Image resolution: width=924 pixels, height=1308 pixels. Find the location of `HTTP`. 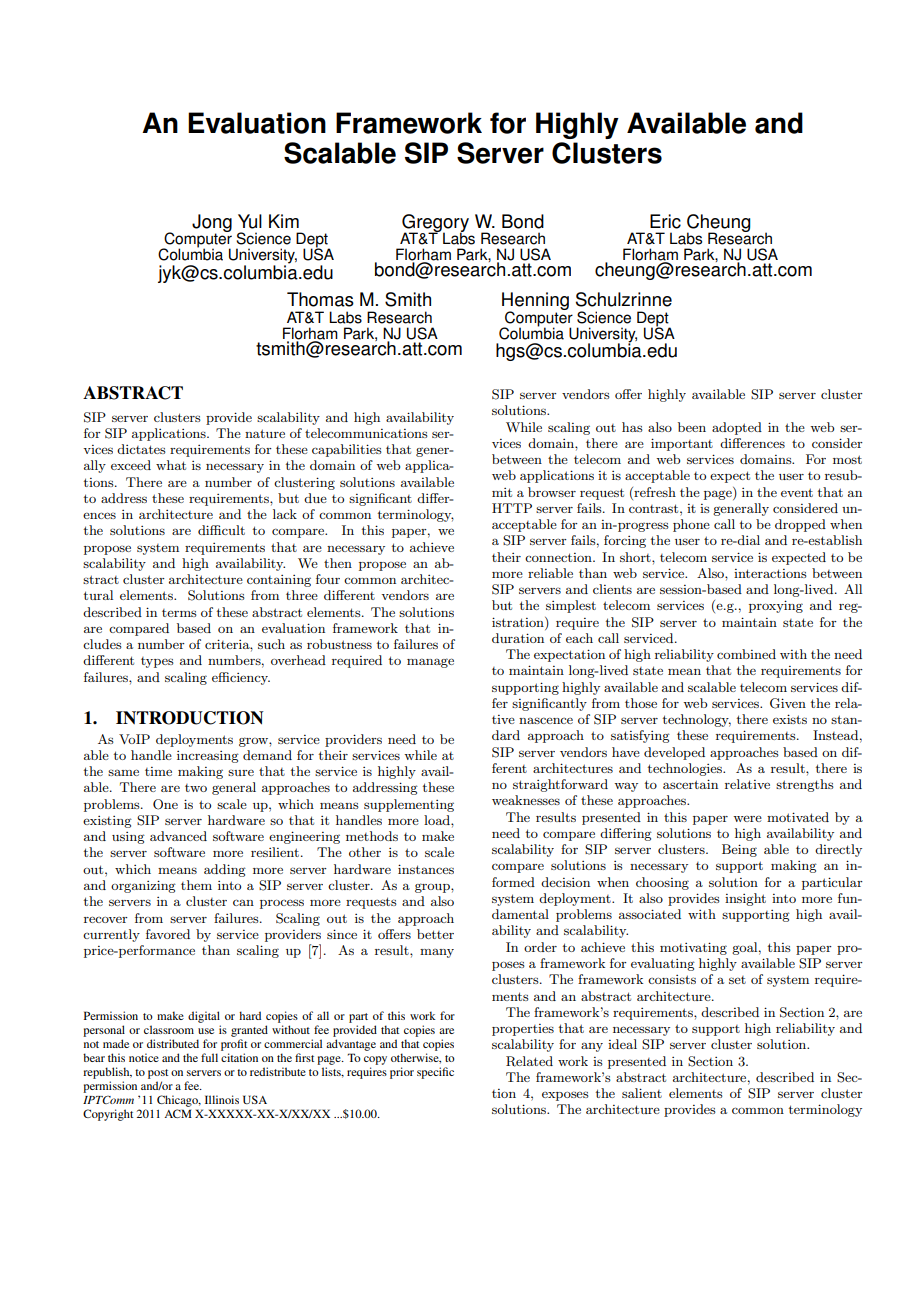

HTTP is located at coordinates (512, 508).
